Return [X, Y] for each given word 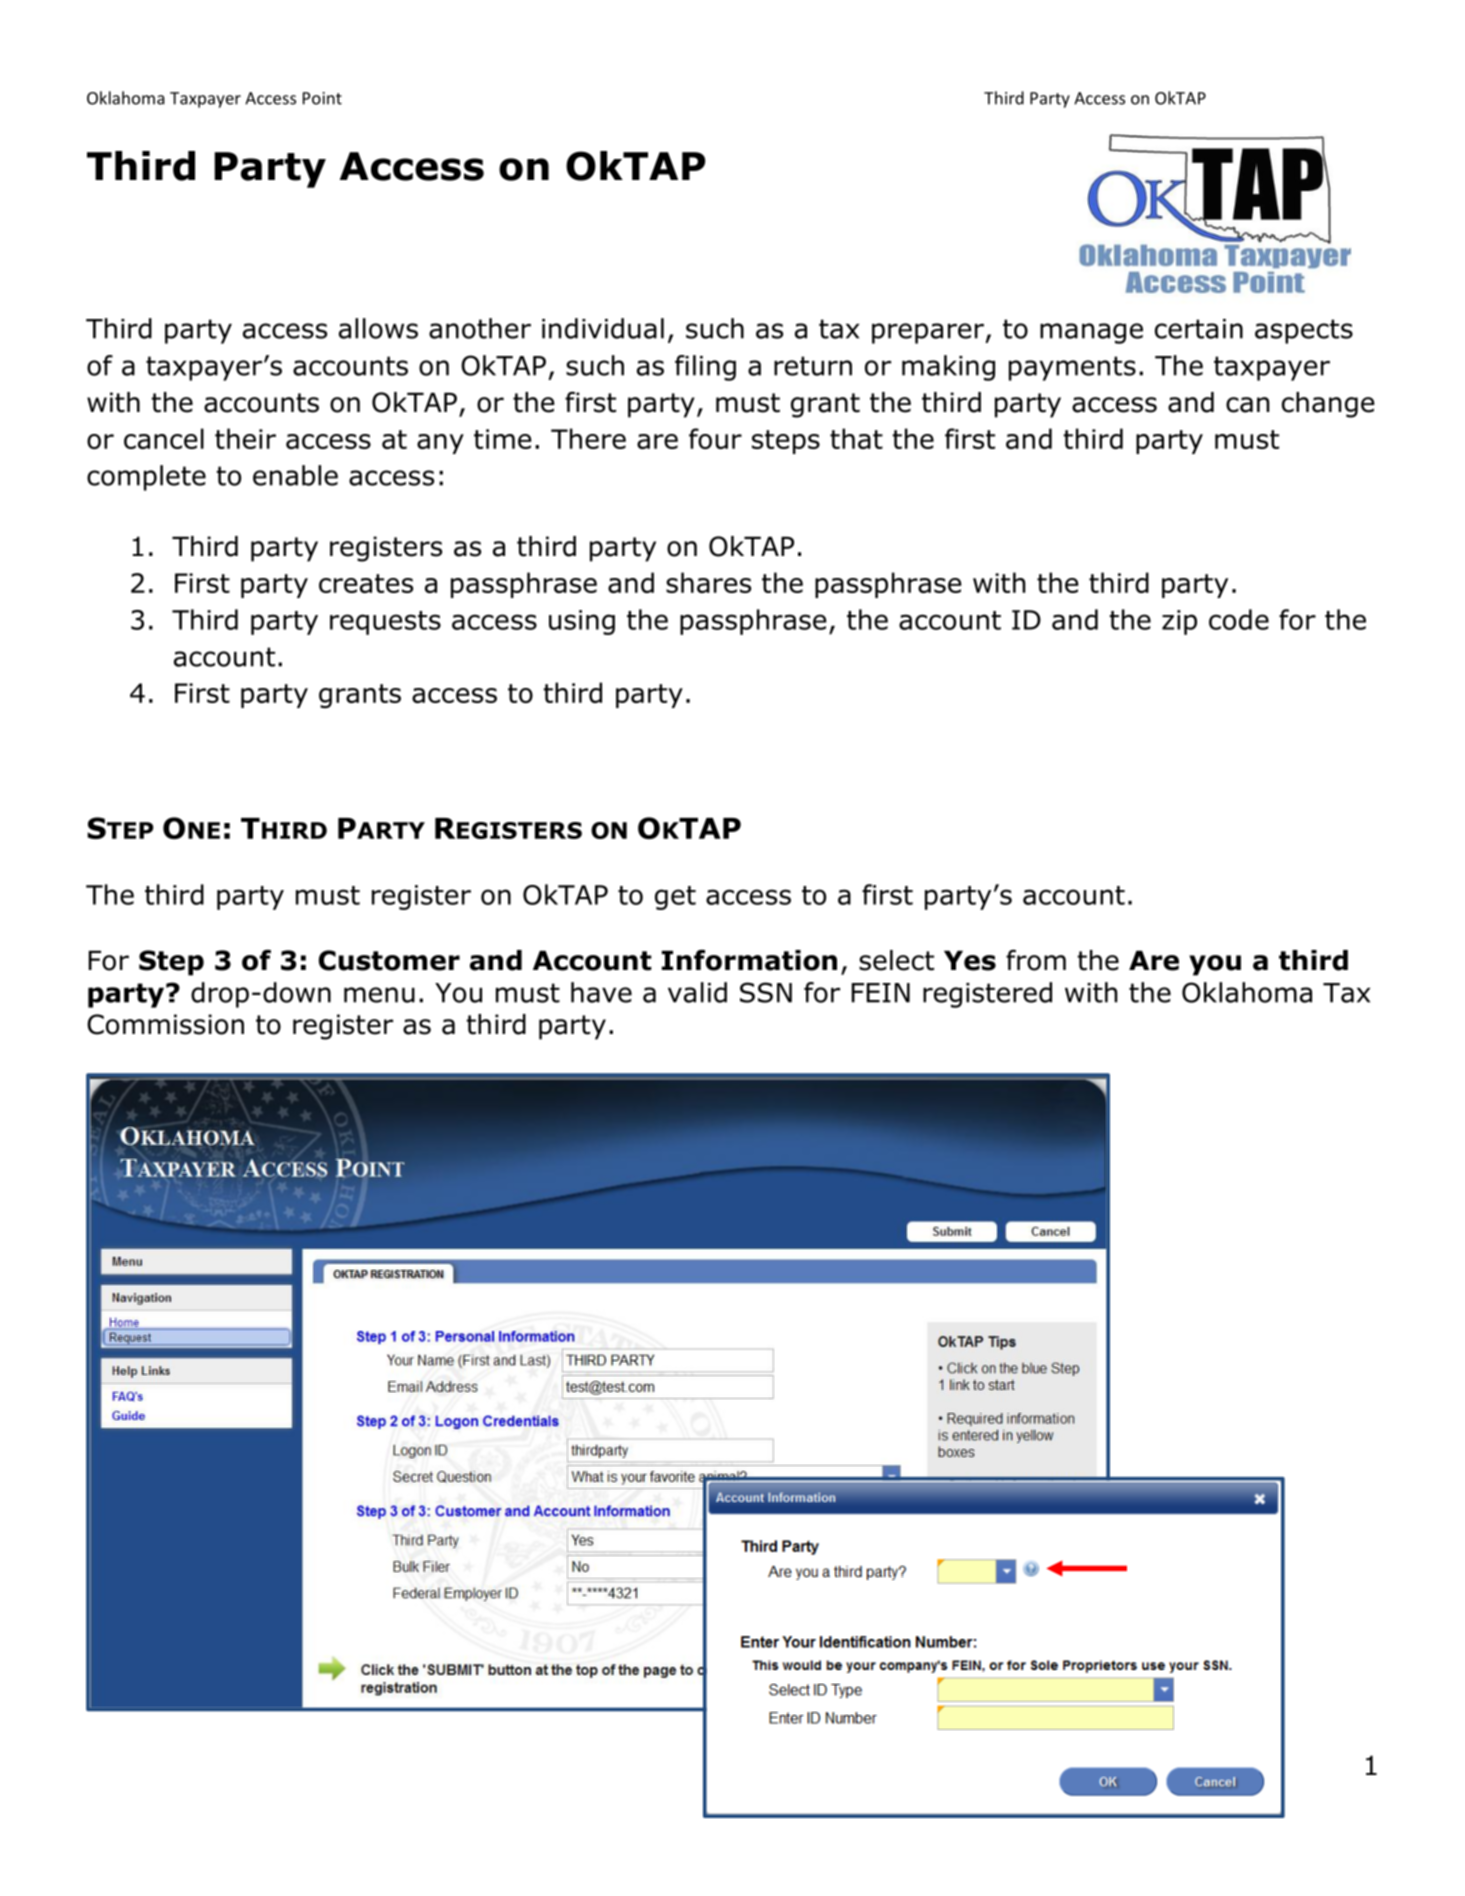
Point [322, 98]
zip [1179, 622]
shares [708, 582]
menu [379, 995]
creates [366, 583]
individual [603, 328]
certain [1199, 329]
